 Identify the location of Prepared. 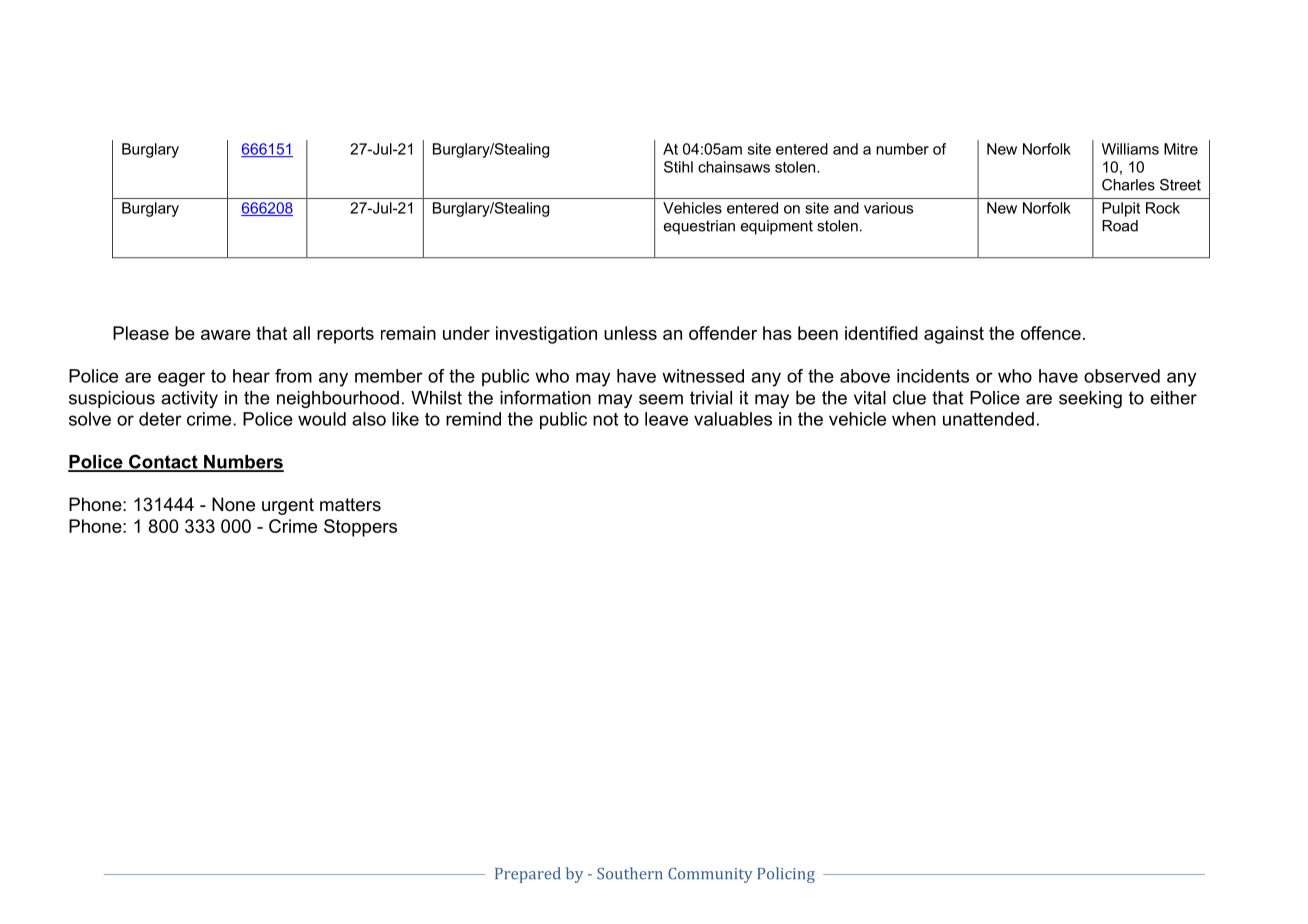
(528, 875).
